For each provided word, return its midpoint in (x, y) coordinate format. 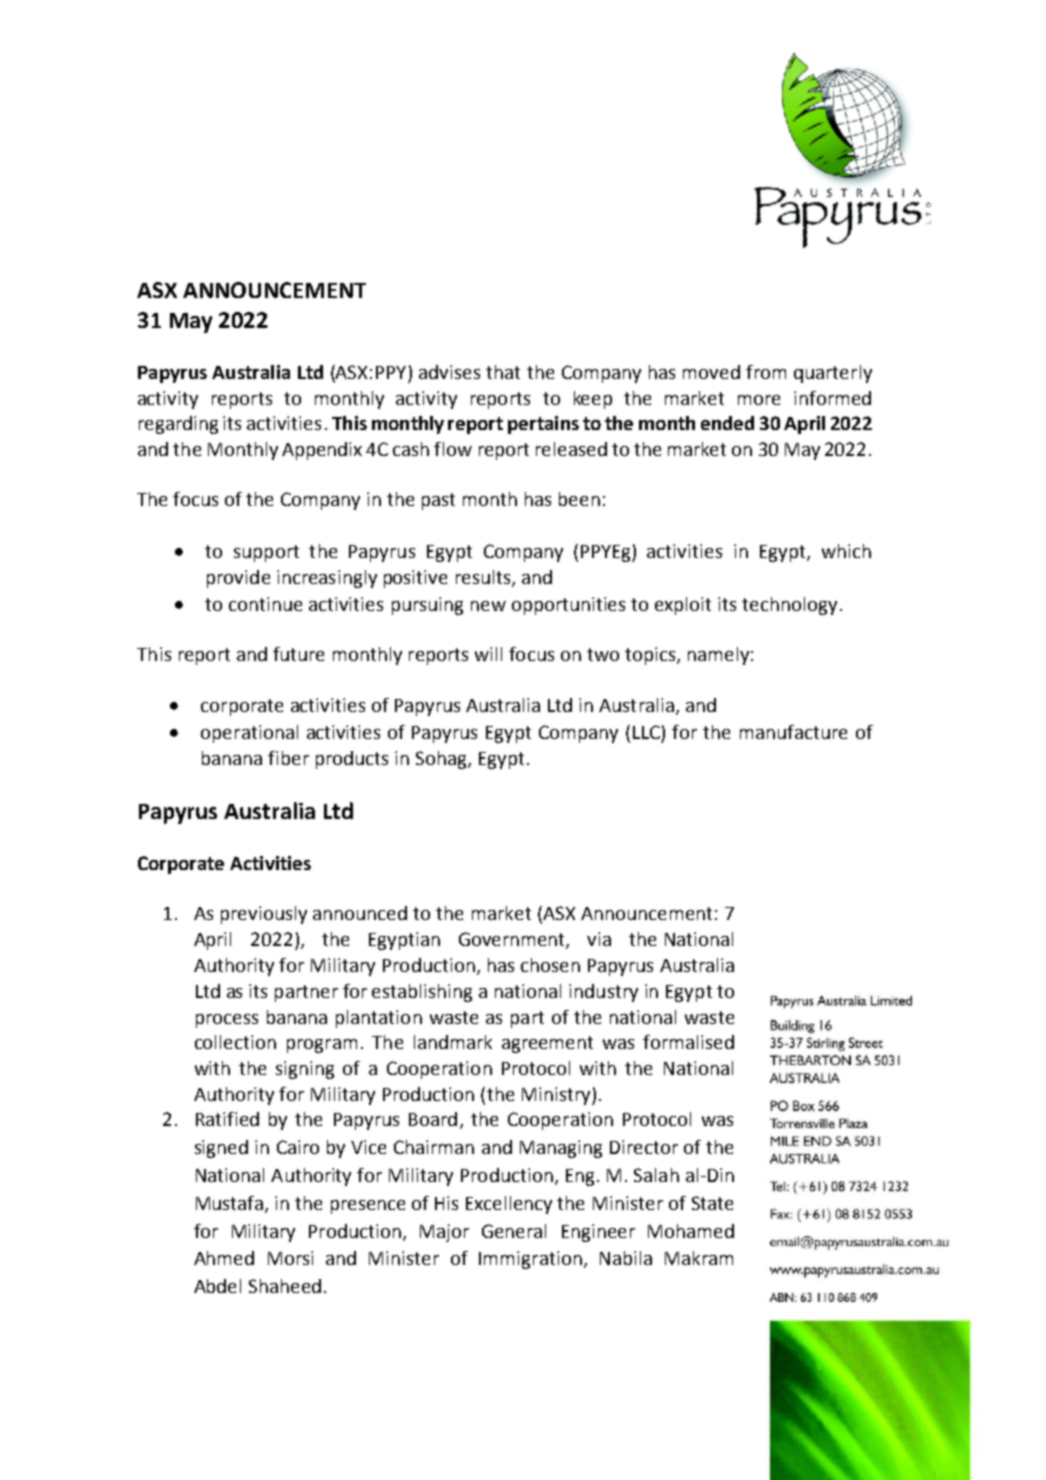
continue (265, 604)
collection (235, 1042)
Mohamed (691, 1231)
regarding (178, 425)
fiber (288, 758)
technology (789, 606)
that (503, 372)
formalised (688, 1042)
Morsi (290, 1258)
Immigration (530, 1260)
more (759, 400)
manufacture (793, 732)
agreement (547, 1044)
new (488, 606)
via (599, 939)
